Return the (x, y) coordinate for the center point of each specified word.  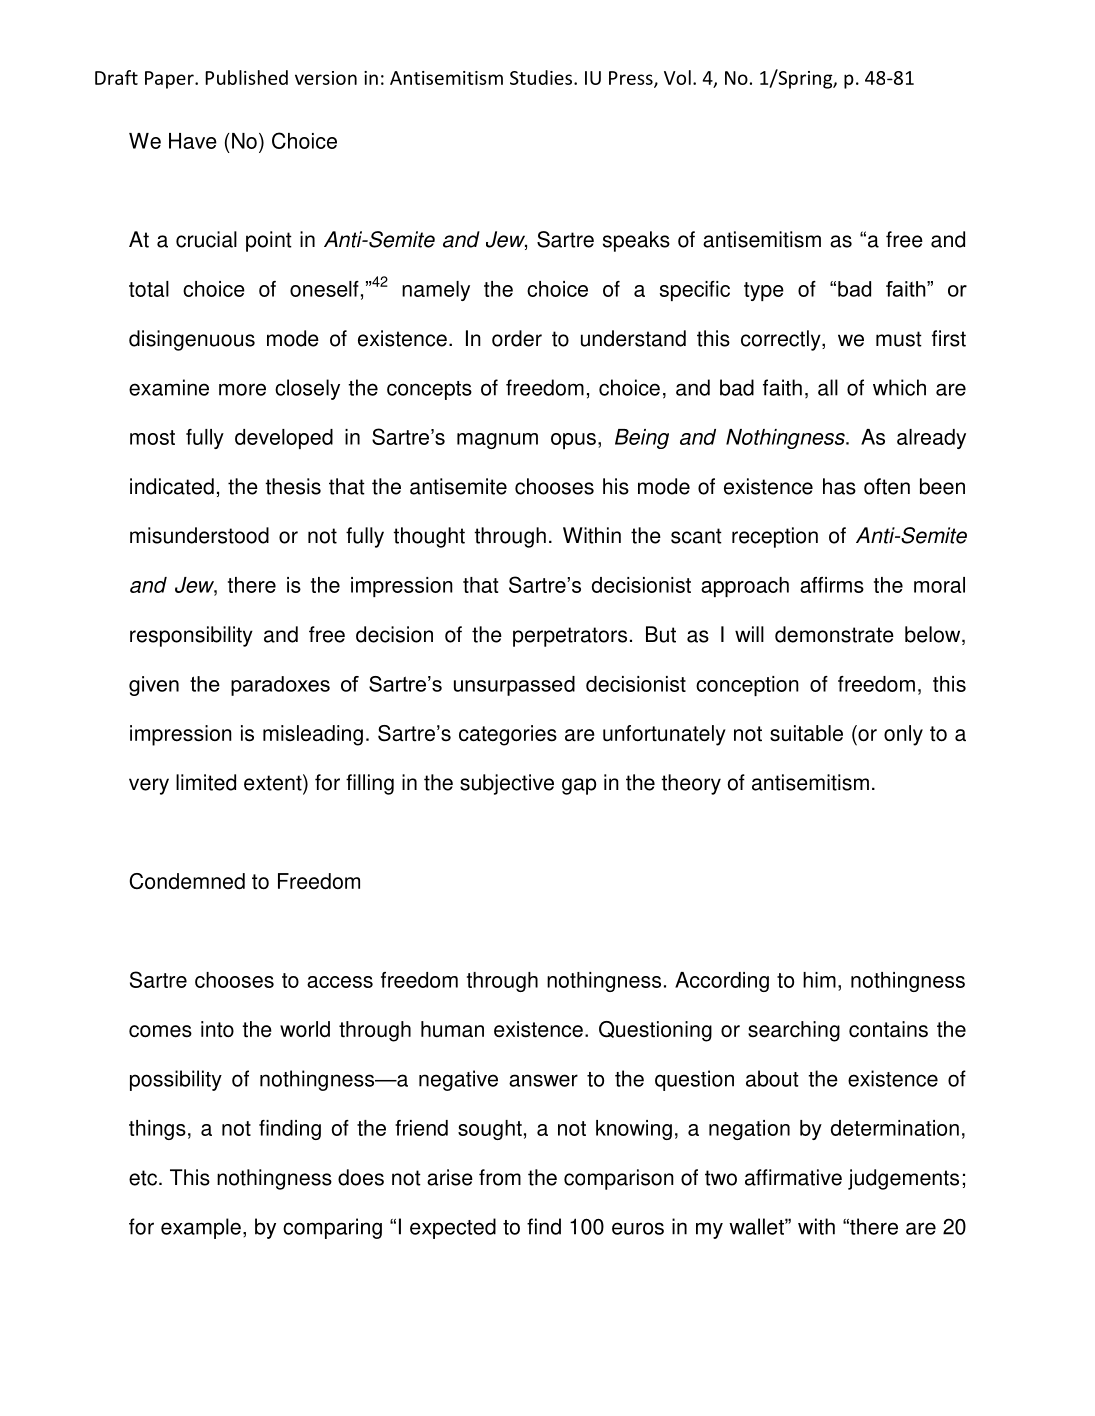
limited (206, 782)
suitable (806, 733)
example (201, 1228)
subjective (507, 784)
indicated (172, 486)
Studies (541, 77)
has (839, 486)
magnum (497, 441)
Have (193, 141)
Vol (677, 77)
